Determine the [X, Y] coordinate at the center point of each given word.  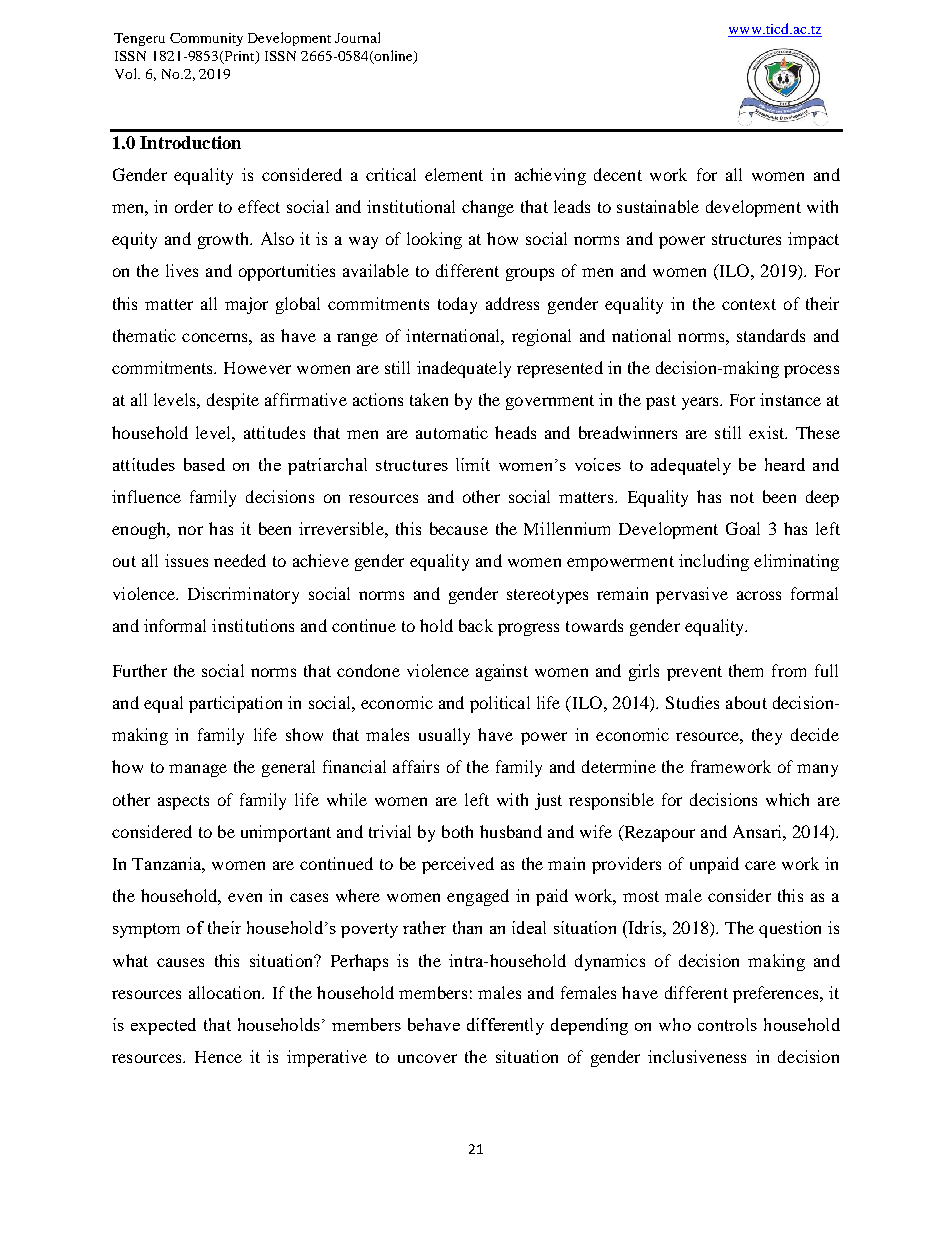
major [246, 305]
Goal [743, 528]
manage [198, 770]
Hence [218, 1057]
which [787, 799]
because [459, 528]
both [457, 831]
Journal [357, 37]
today [457, 305]
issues [186, 560]
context [749, 304]
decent [618, 174]
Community [206, 39]
